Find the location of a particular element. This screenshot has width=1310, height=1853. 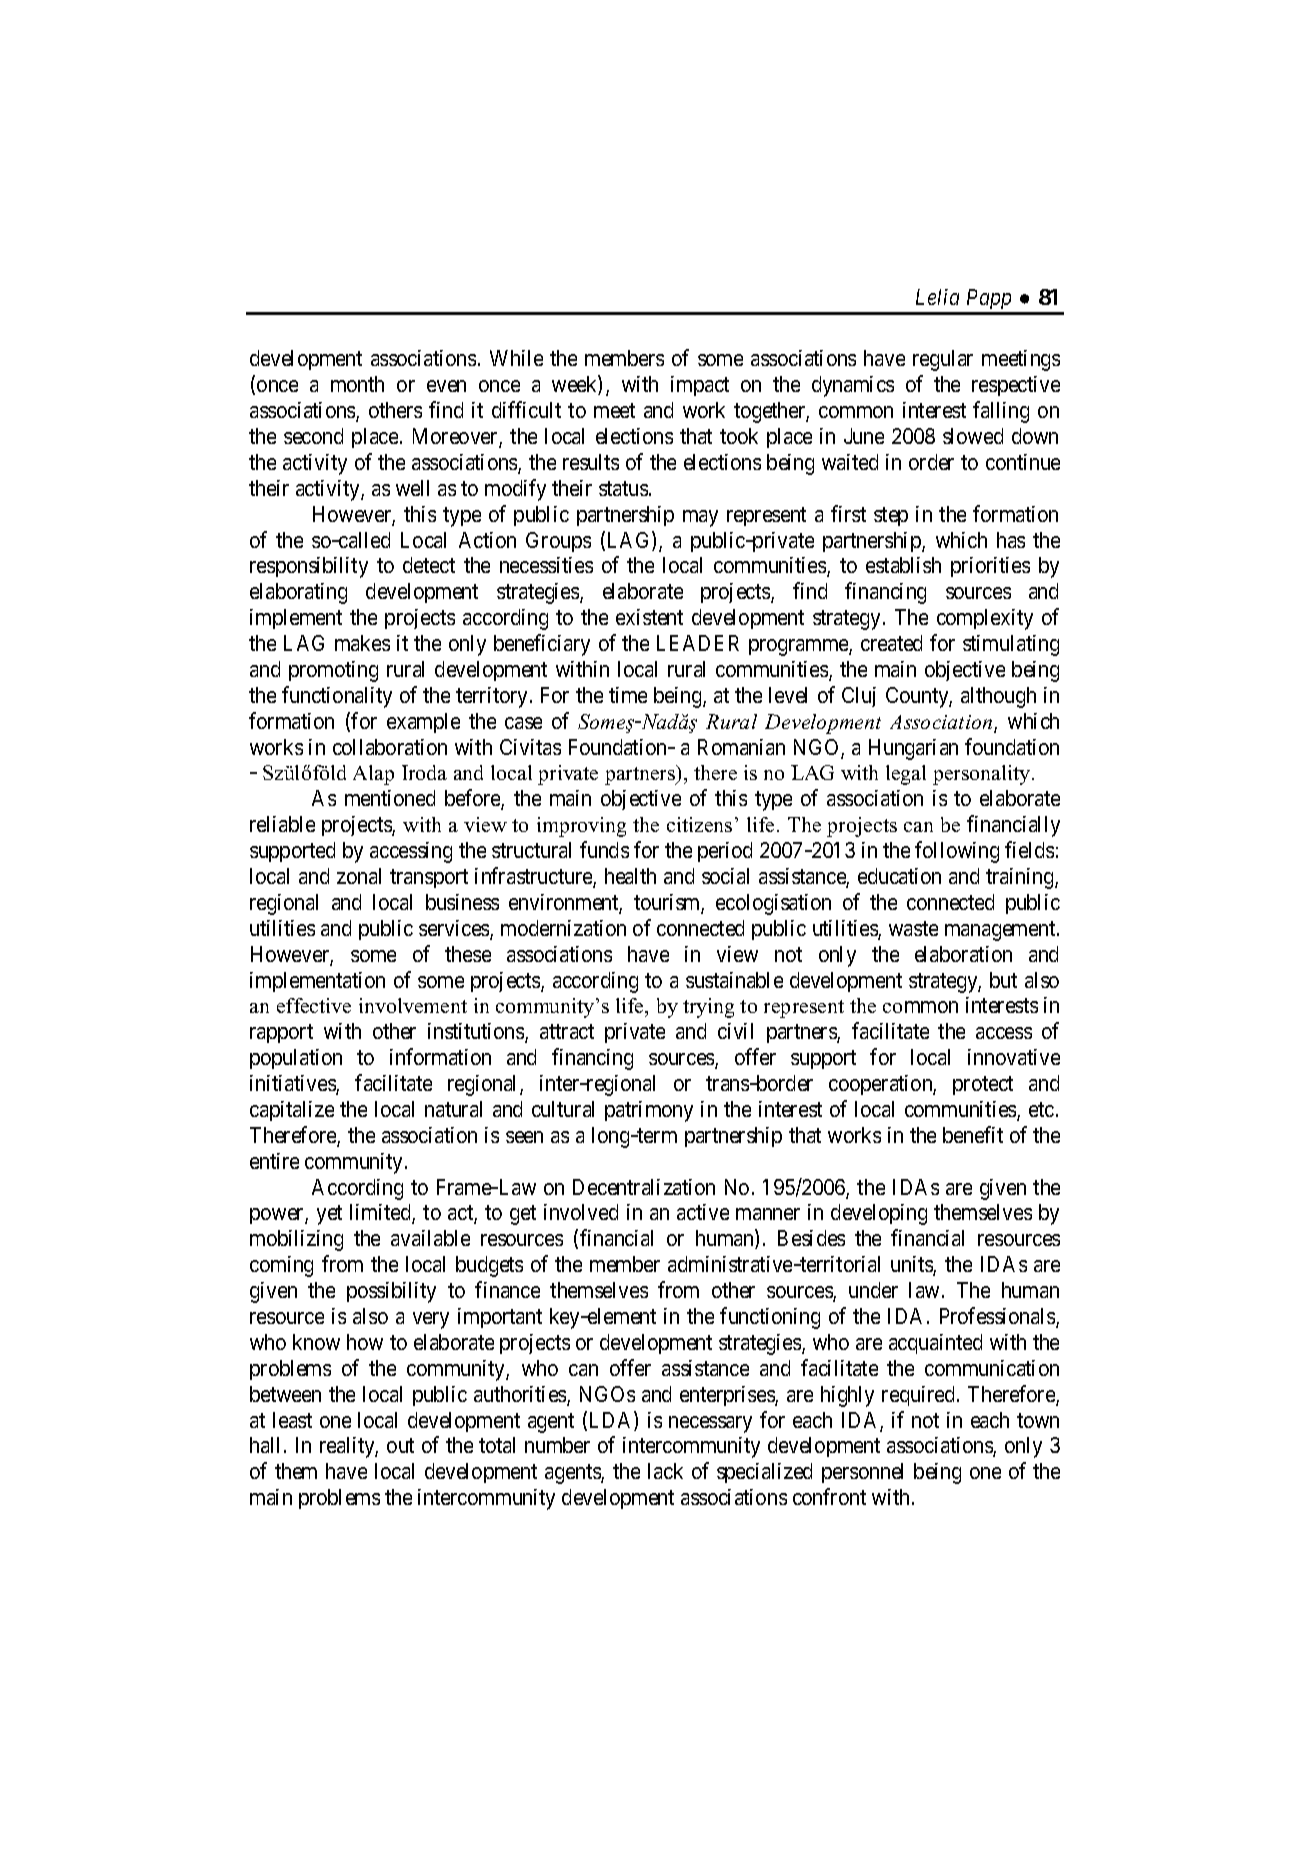

month is located at coordinates (357, 384).
